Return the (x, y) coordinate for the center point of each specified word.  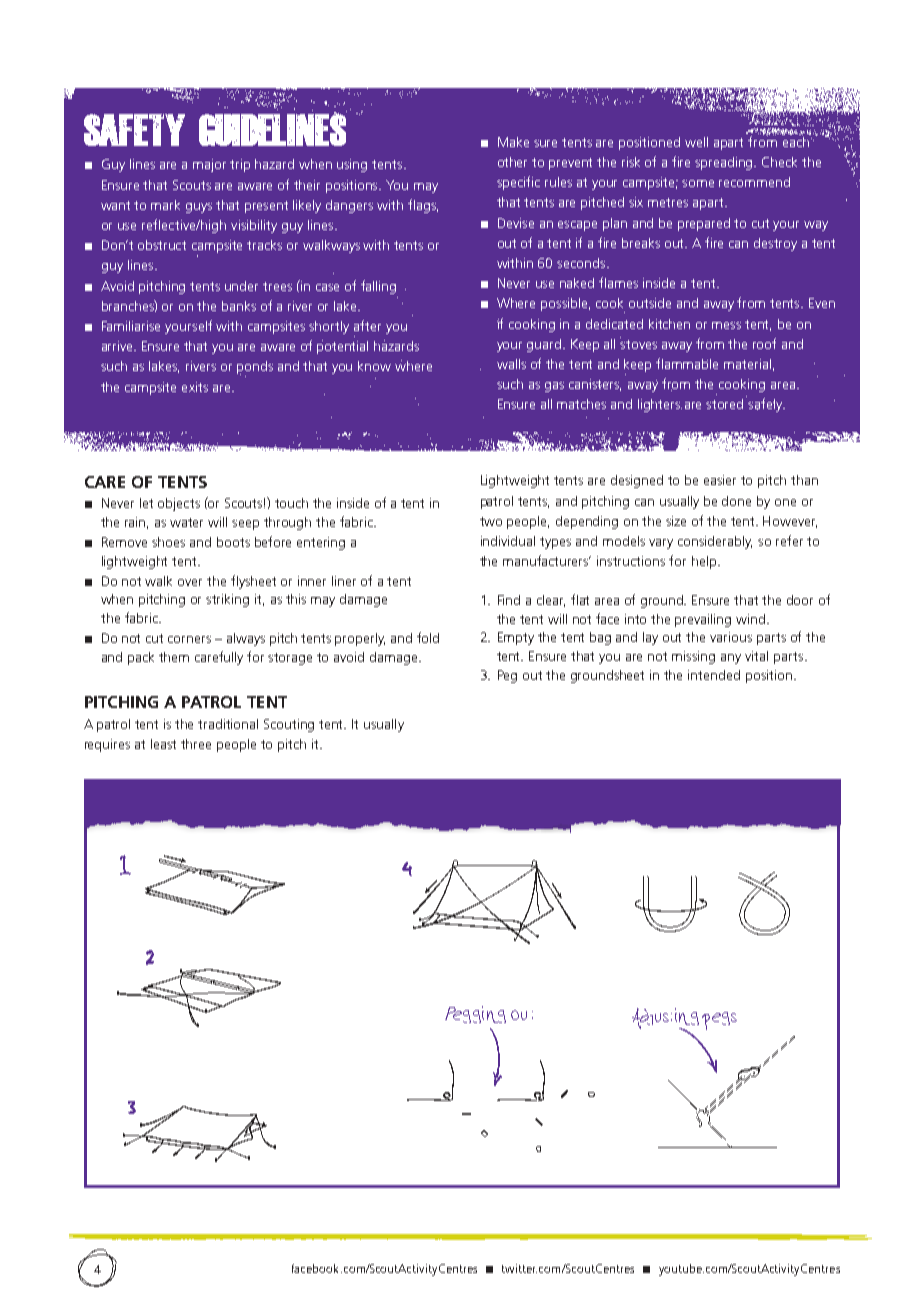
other (512, 162)
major (209, 165)
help (705, 562)
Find (509, 600)
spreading (725, 163)
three (196, 744)
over (190, 582)
